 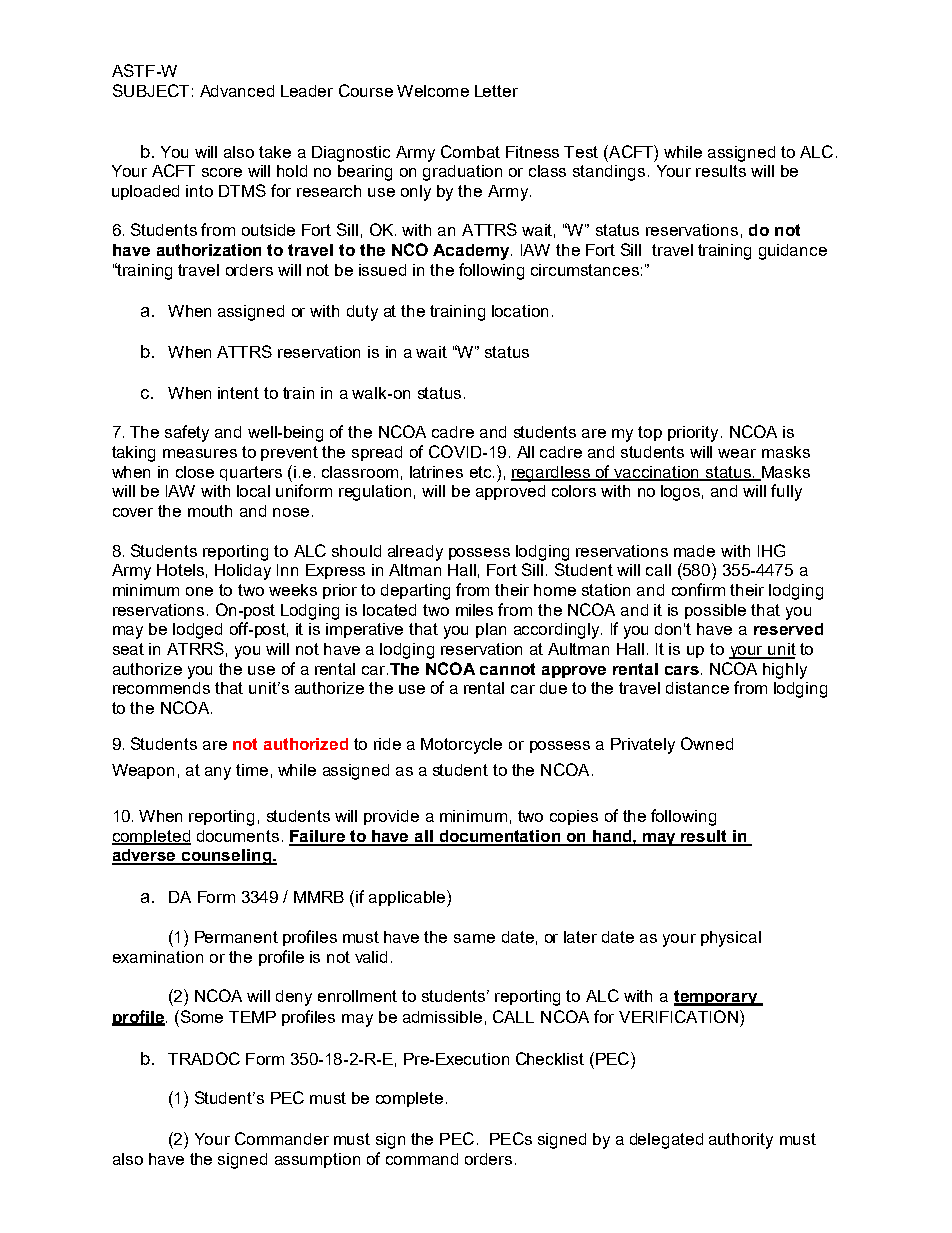 What do you see at coordinates (474, 610) in the page?
I see `miles` at bounding box center [474, 610].
